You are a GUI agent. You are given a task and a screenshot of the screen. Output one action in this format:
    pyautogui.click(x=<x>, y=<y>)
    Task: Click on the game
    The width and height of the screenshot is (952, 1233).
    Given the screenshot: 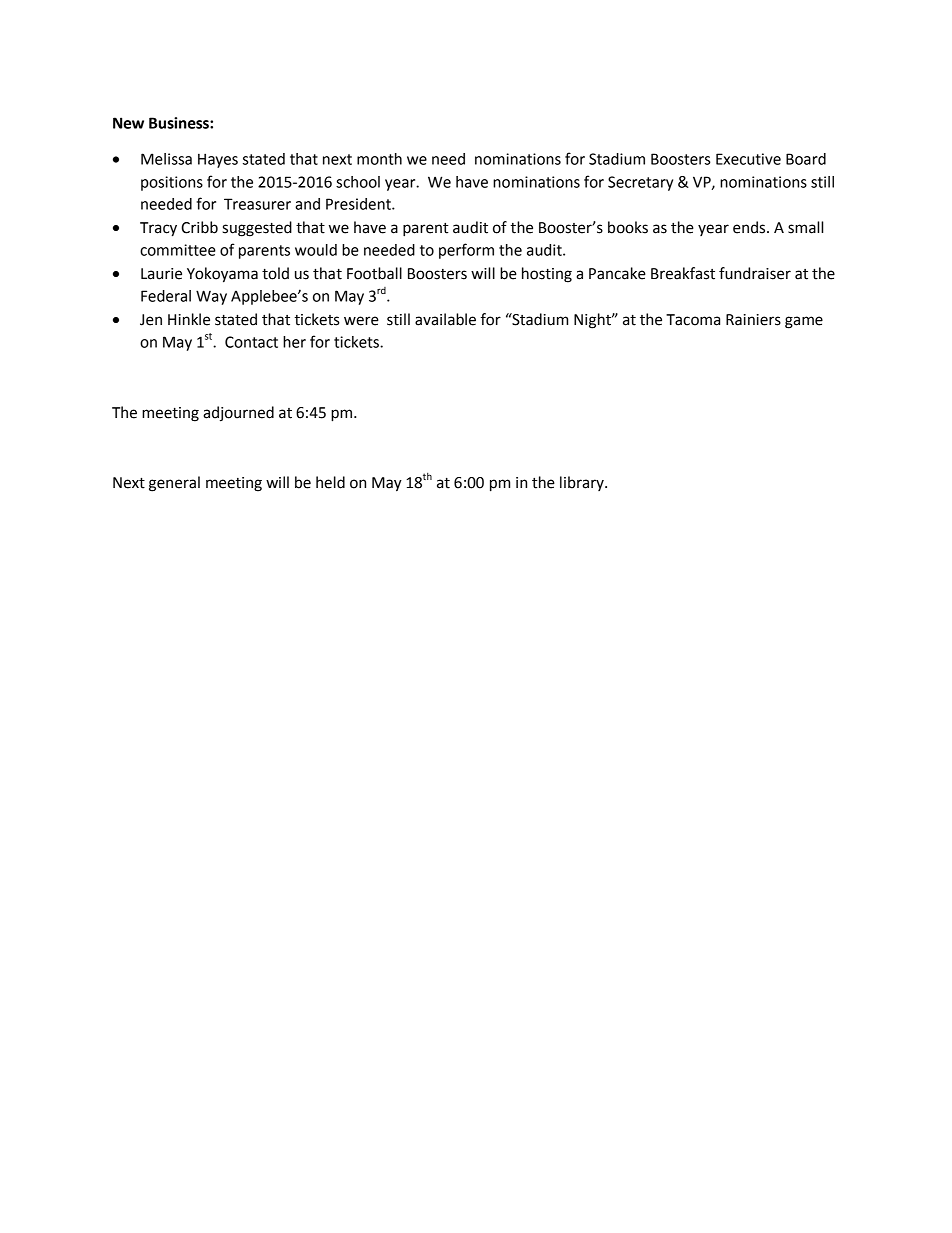 What is the action you would take?
    pyautogui.click(x=804, y=322)
